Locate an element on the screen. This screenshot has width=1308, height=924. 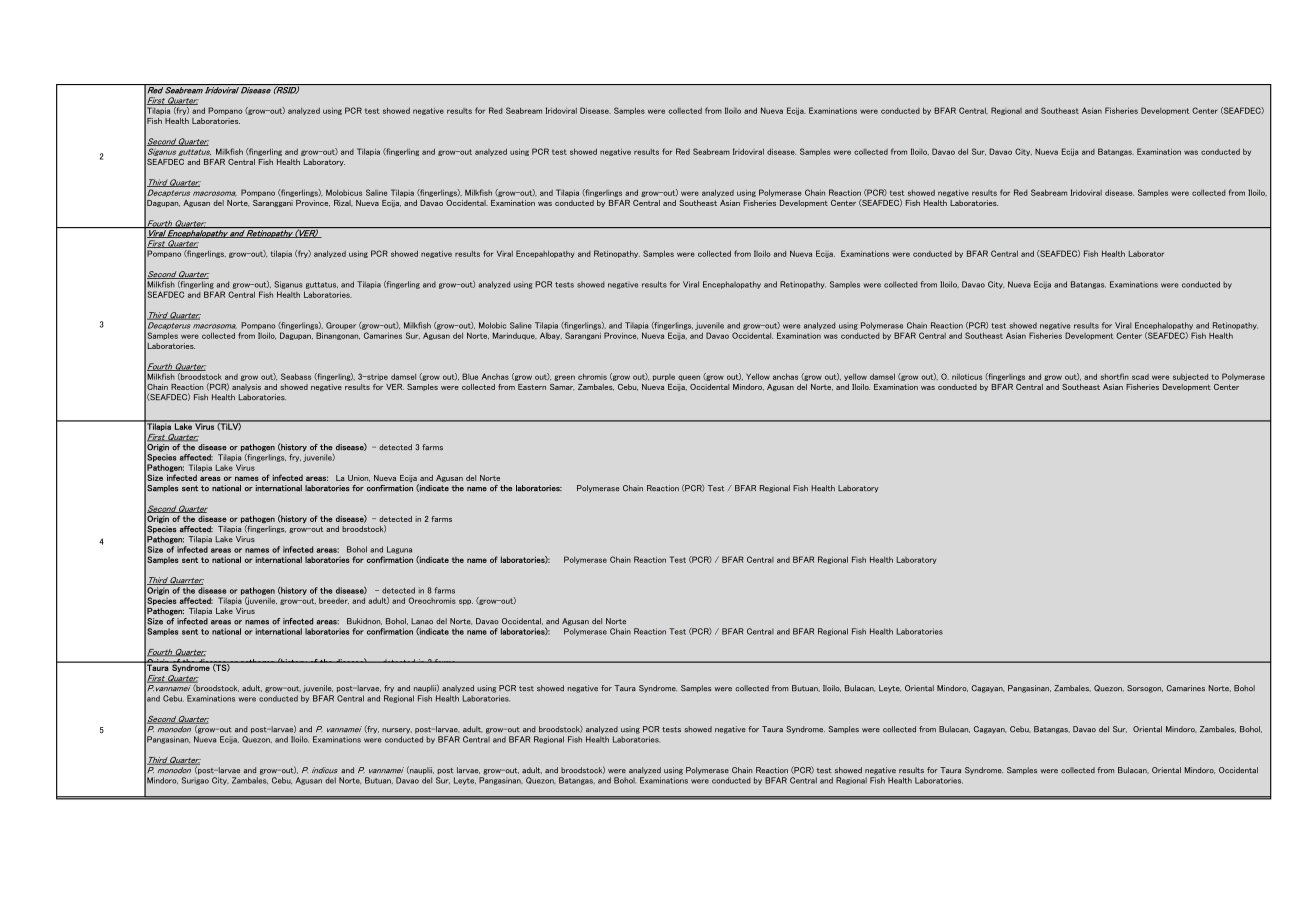
Grouper is located at coordinates (341, 326).
